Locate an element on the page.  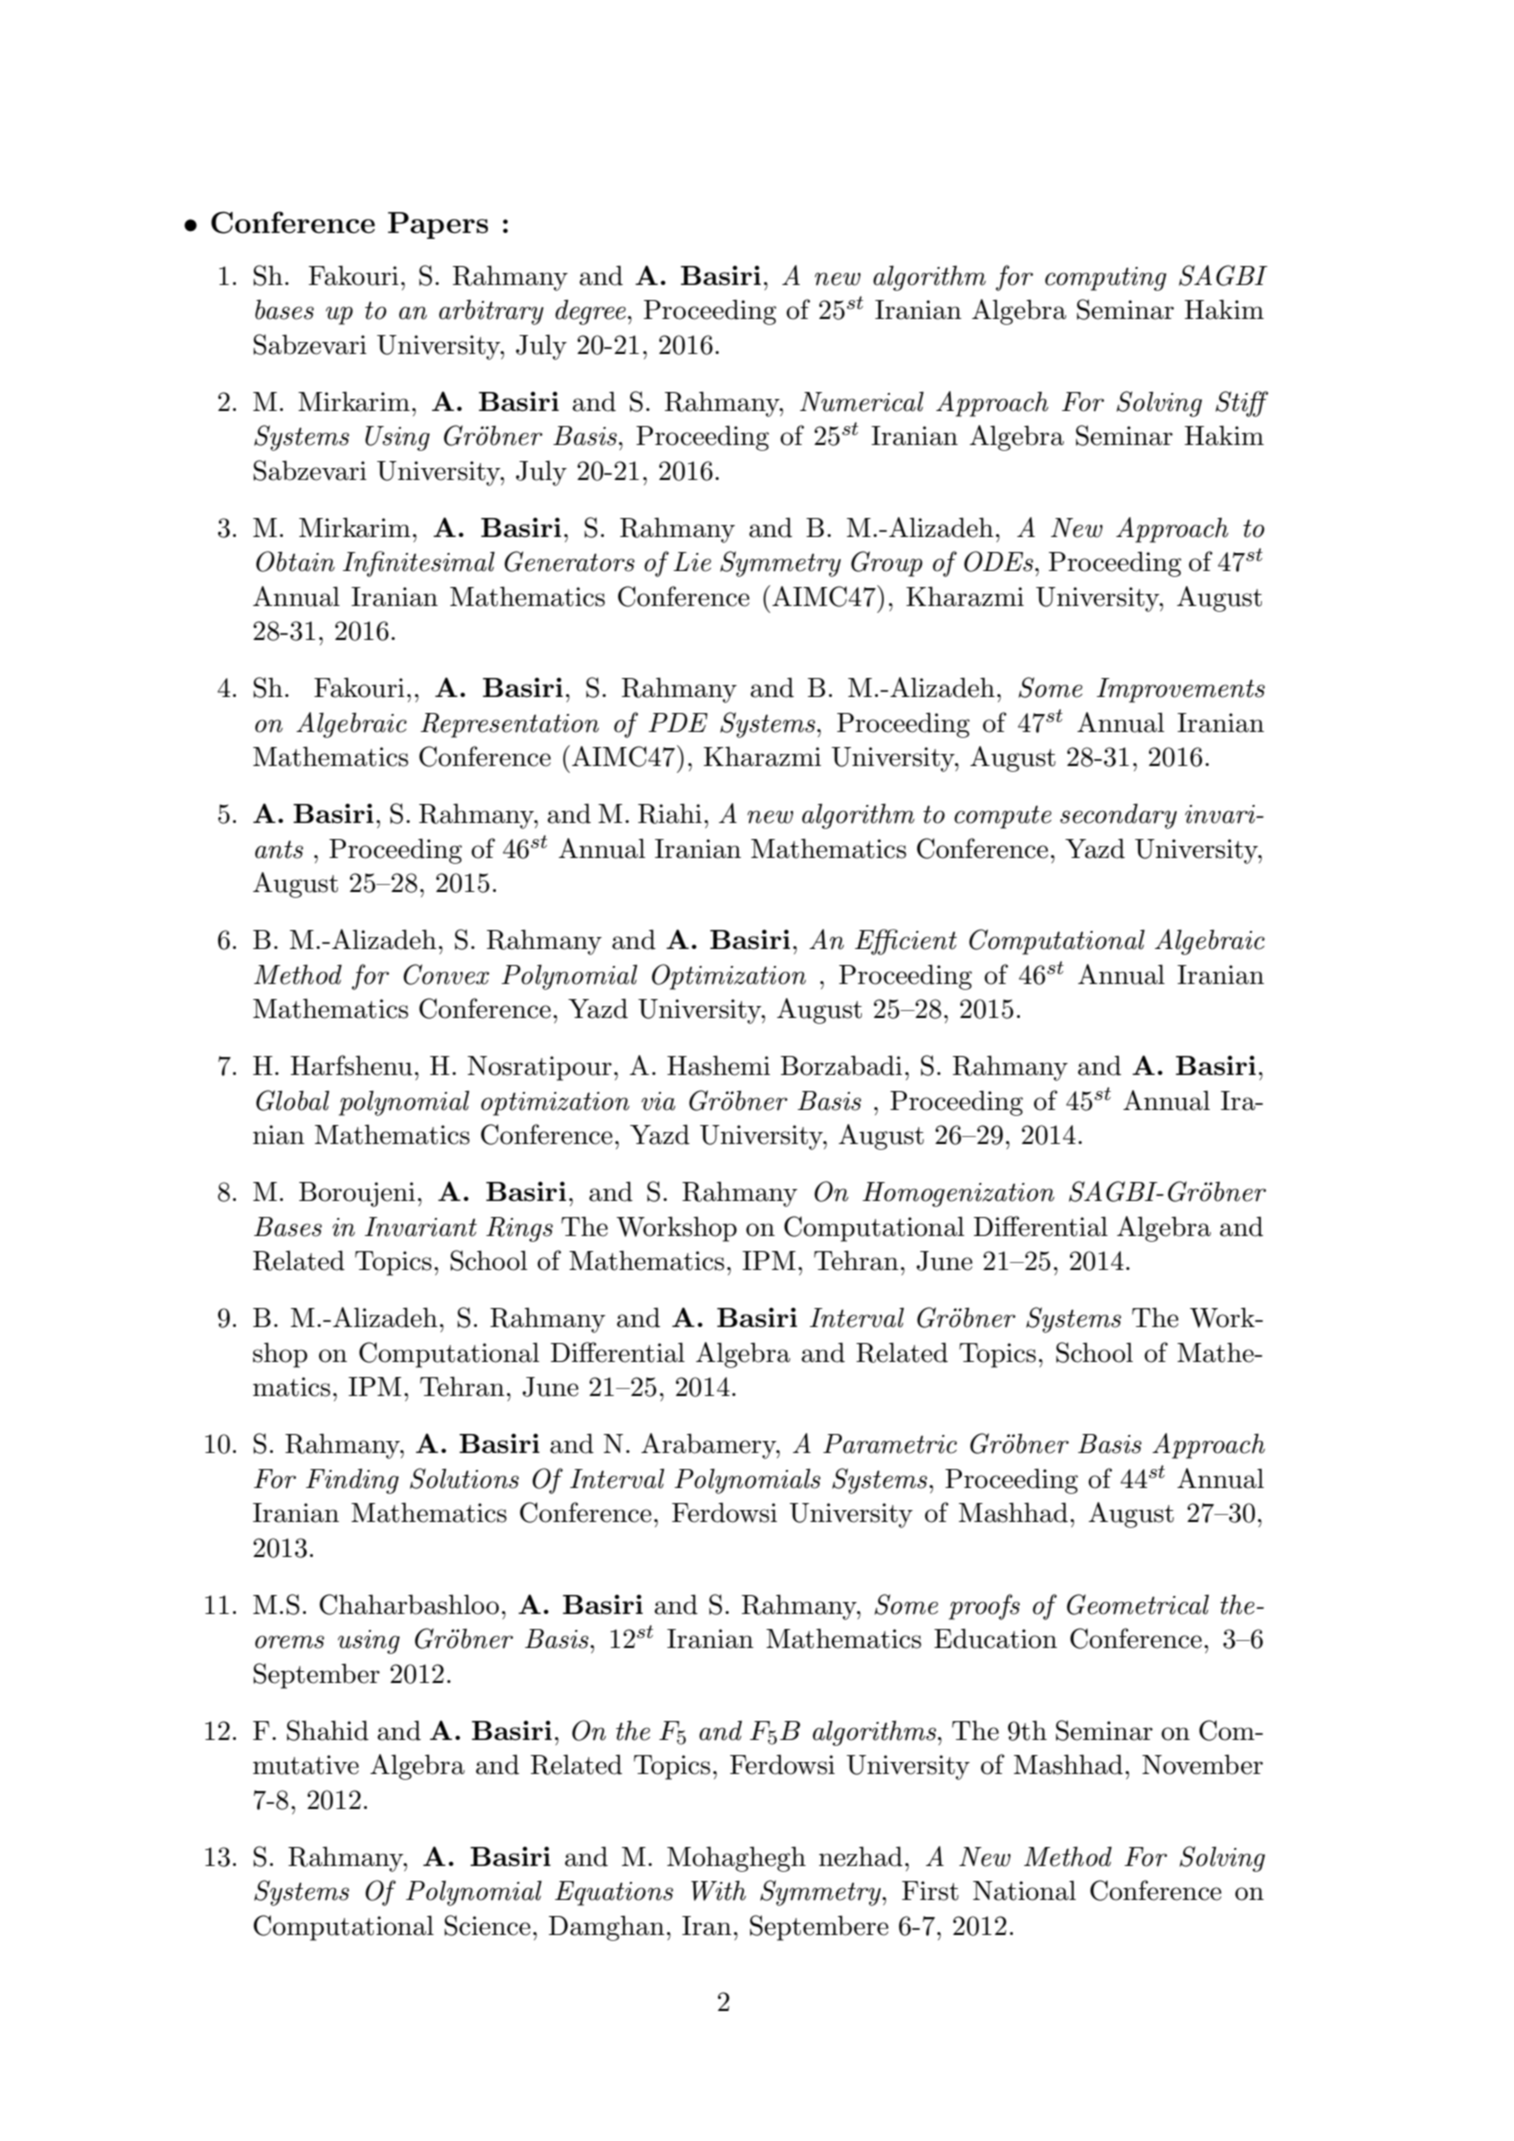
Homogenization is located at coordinates (958, 1194).
